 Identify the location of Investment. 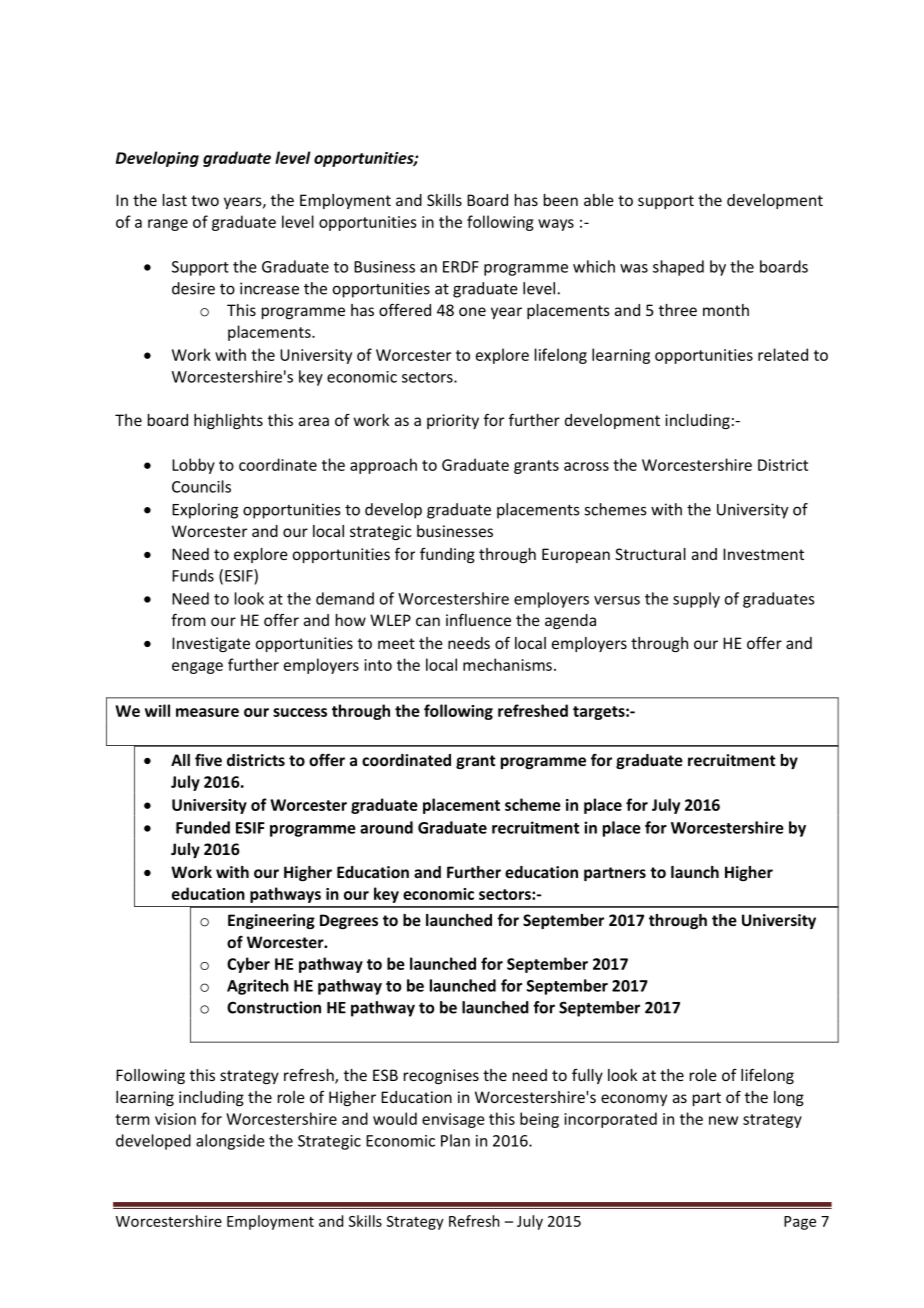
(763, 554).
